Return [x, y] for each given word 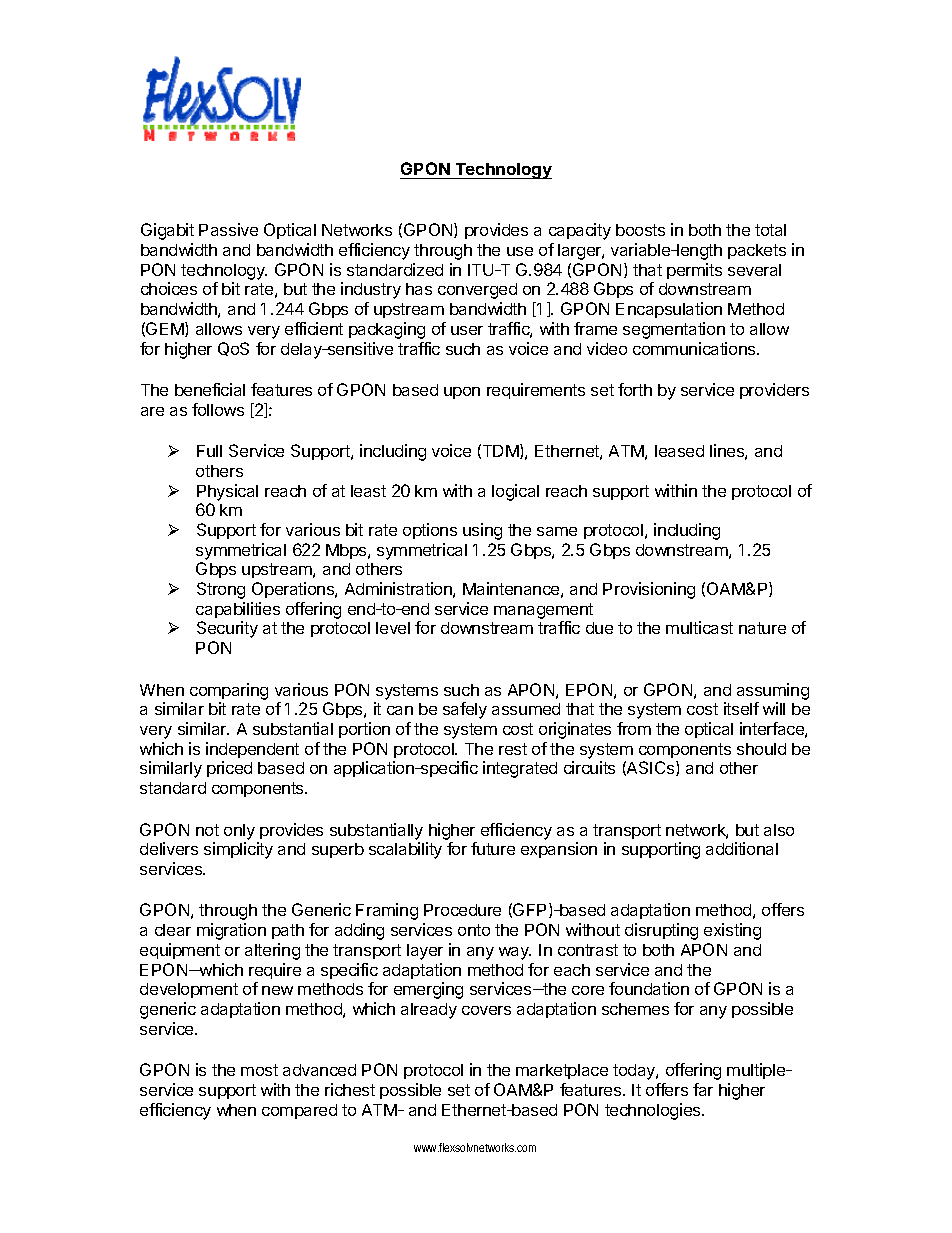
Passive [228, 229]
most [259, 1070]
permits [694, 271]
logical [515, 492]
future [493, 848]
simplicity [238, 850]
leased [679, 451]
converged [477, 291]
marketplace [562, 1071]
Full [209, 451]
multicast [699, 627]
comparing [229, 691]
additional [742, 848]
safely [465, 710]
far [703, 1089]
